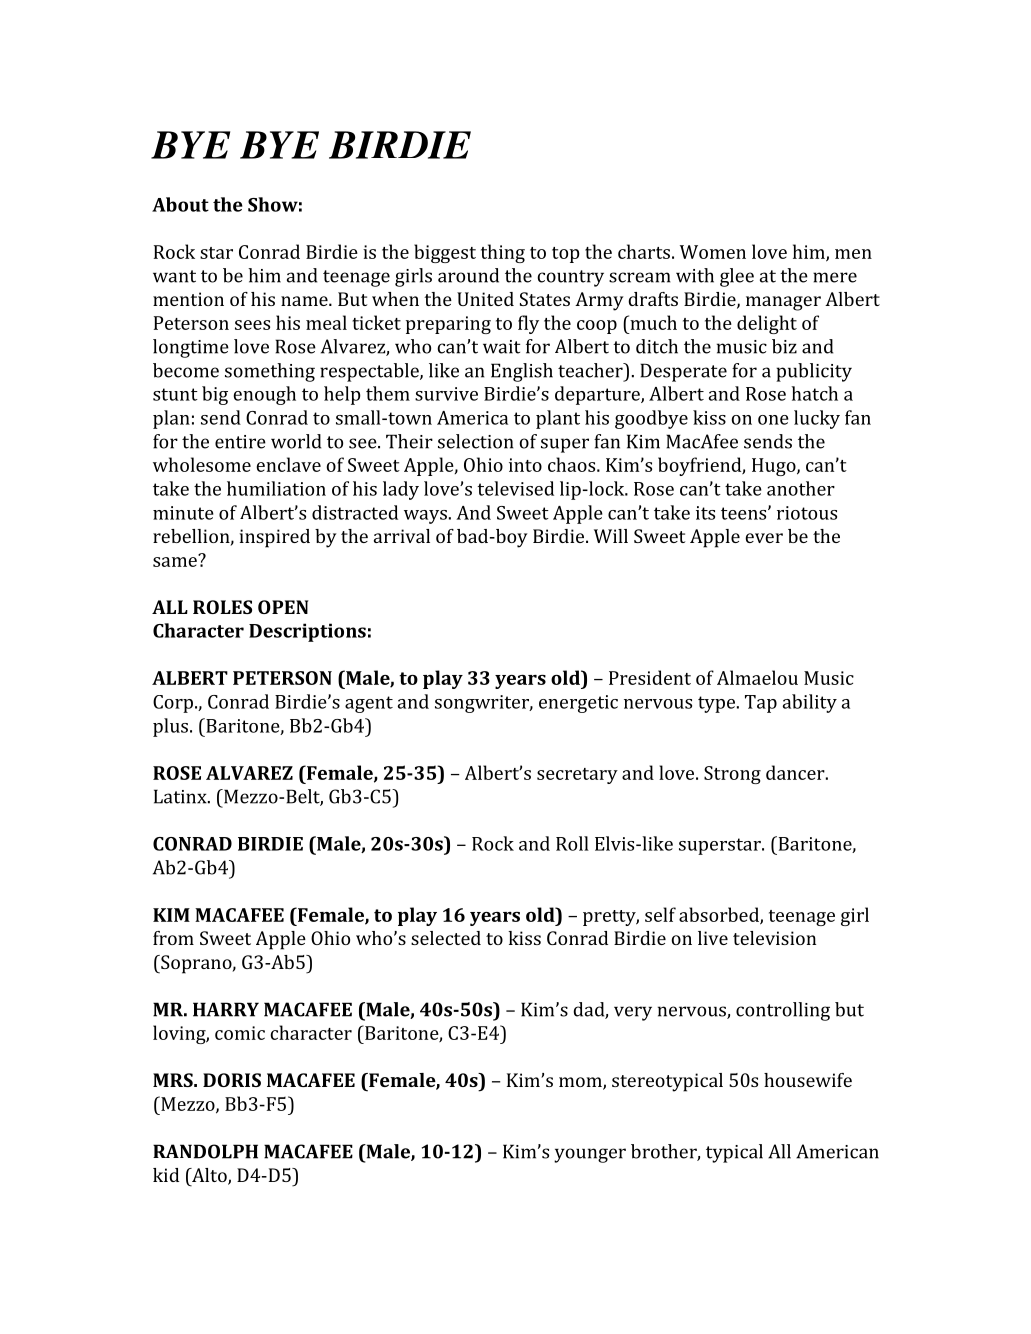  Describe the element at coordinates (445, 253) in the image. I see `biggest` at that location.
